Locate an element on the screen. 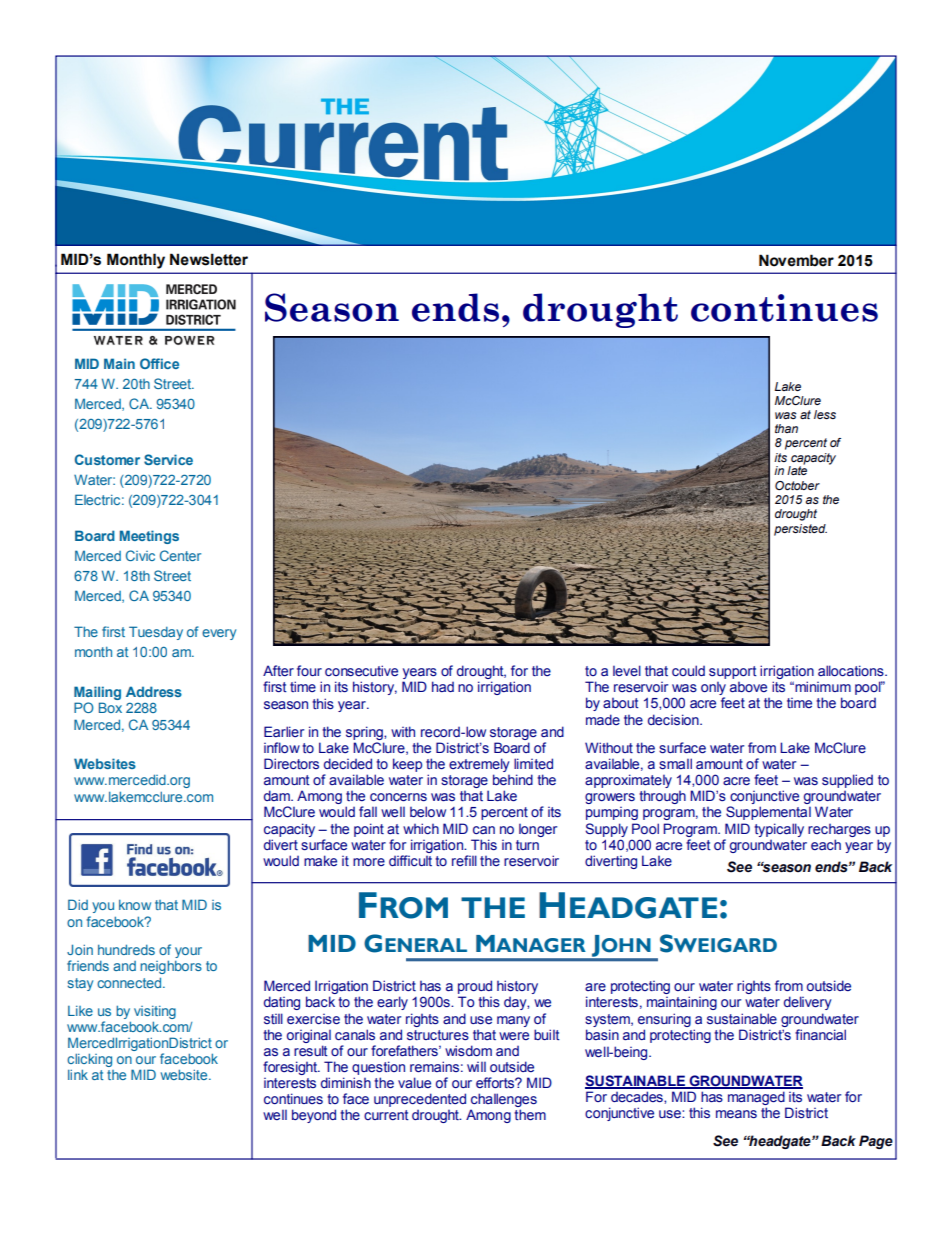 The width and height of the screenshot is (952, 1233). link is located at coordinates (78, 1074).
